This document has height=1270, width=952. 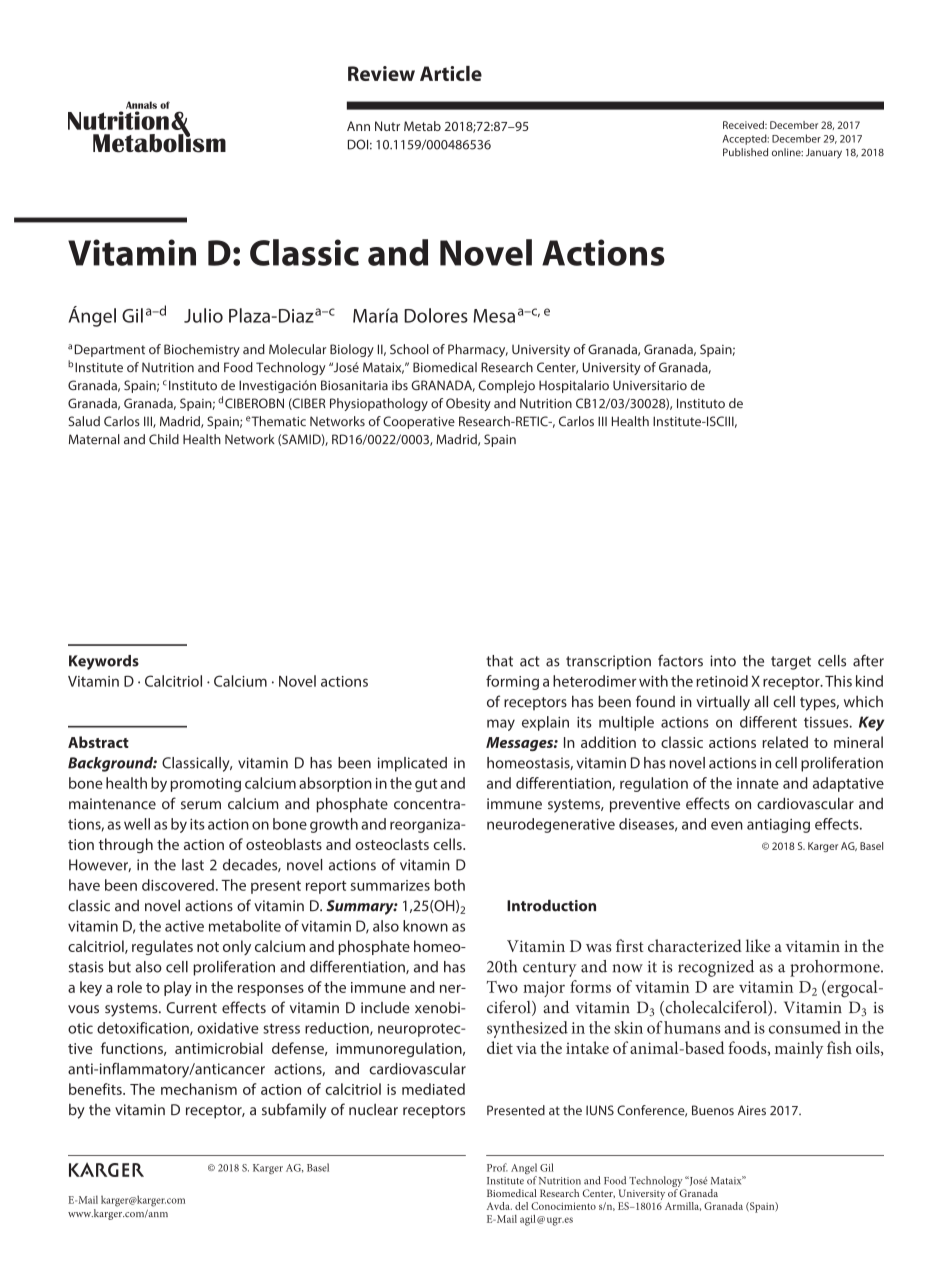 What do you see at coordinates (745, 152) in the document?
I see `Published` at bounding box center [745, 152].
